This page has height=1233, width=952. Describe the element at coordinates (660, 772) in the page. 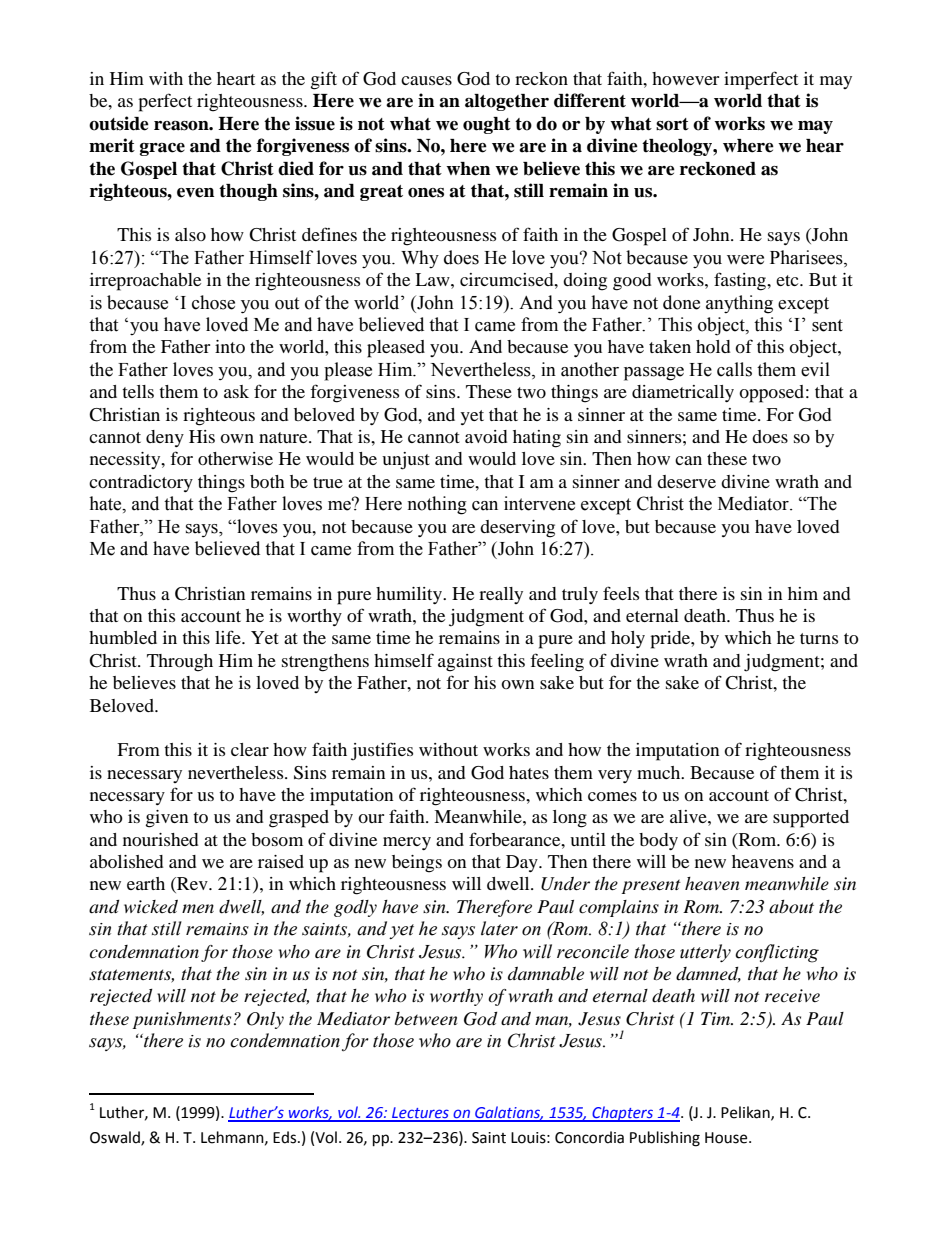

I see `much` at that location.
